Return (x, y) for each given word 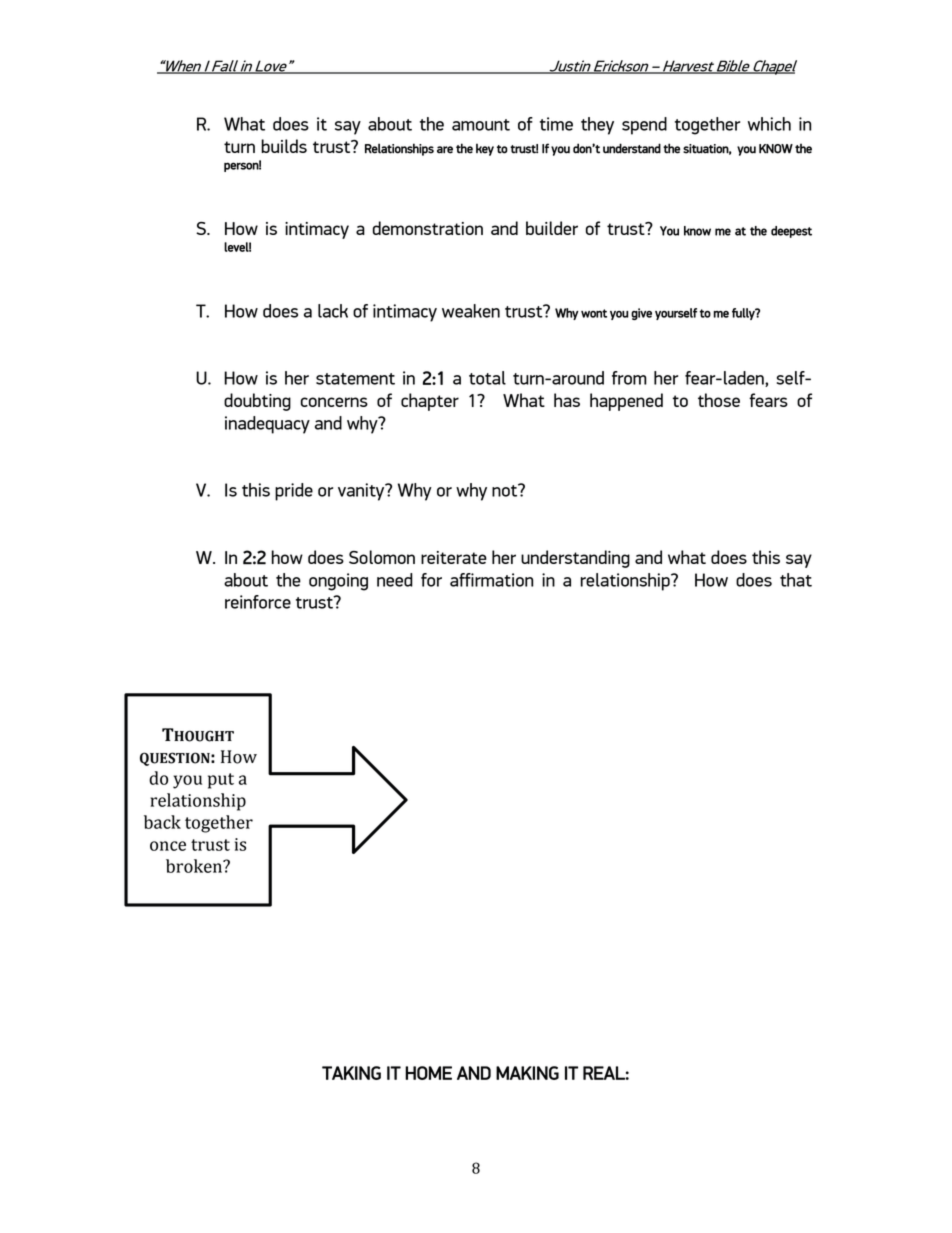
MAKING (527, 1073)
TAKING (351, 1073)
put (221, 781)
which (769, 124)
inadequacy (267, 425)
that (796, 580)
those (719, 400)
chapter (430, 402)
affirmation (491, 580)
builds (284, 146)
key (485, 149)
